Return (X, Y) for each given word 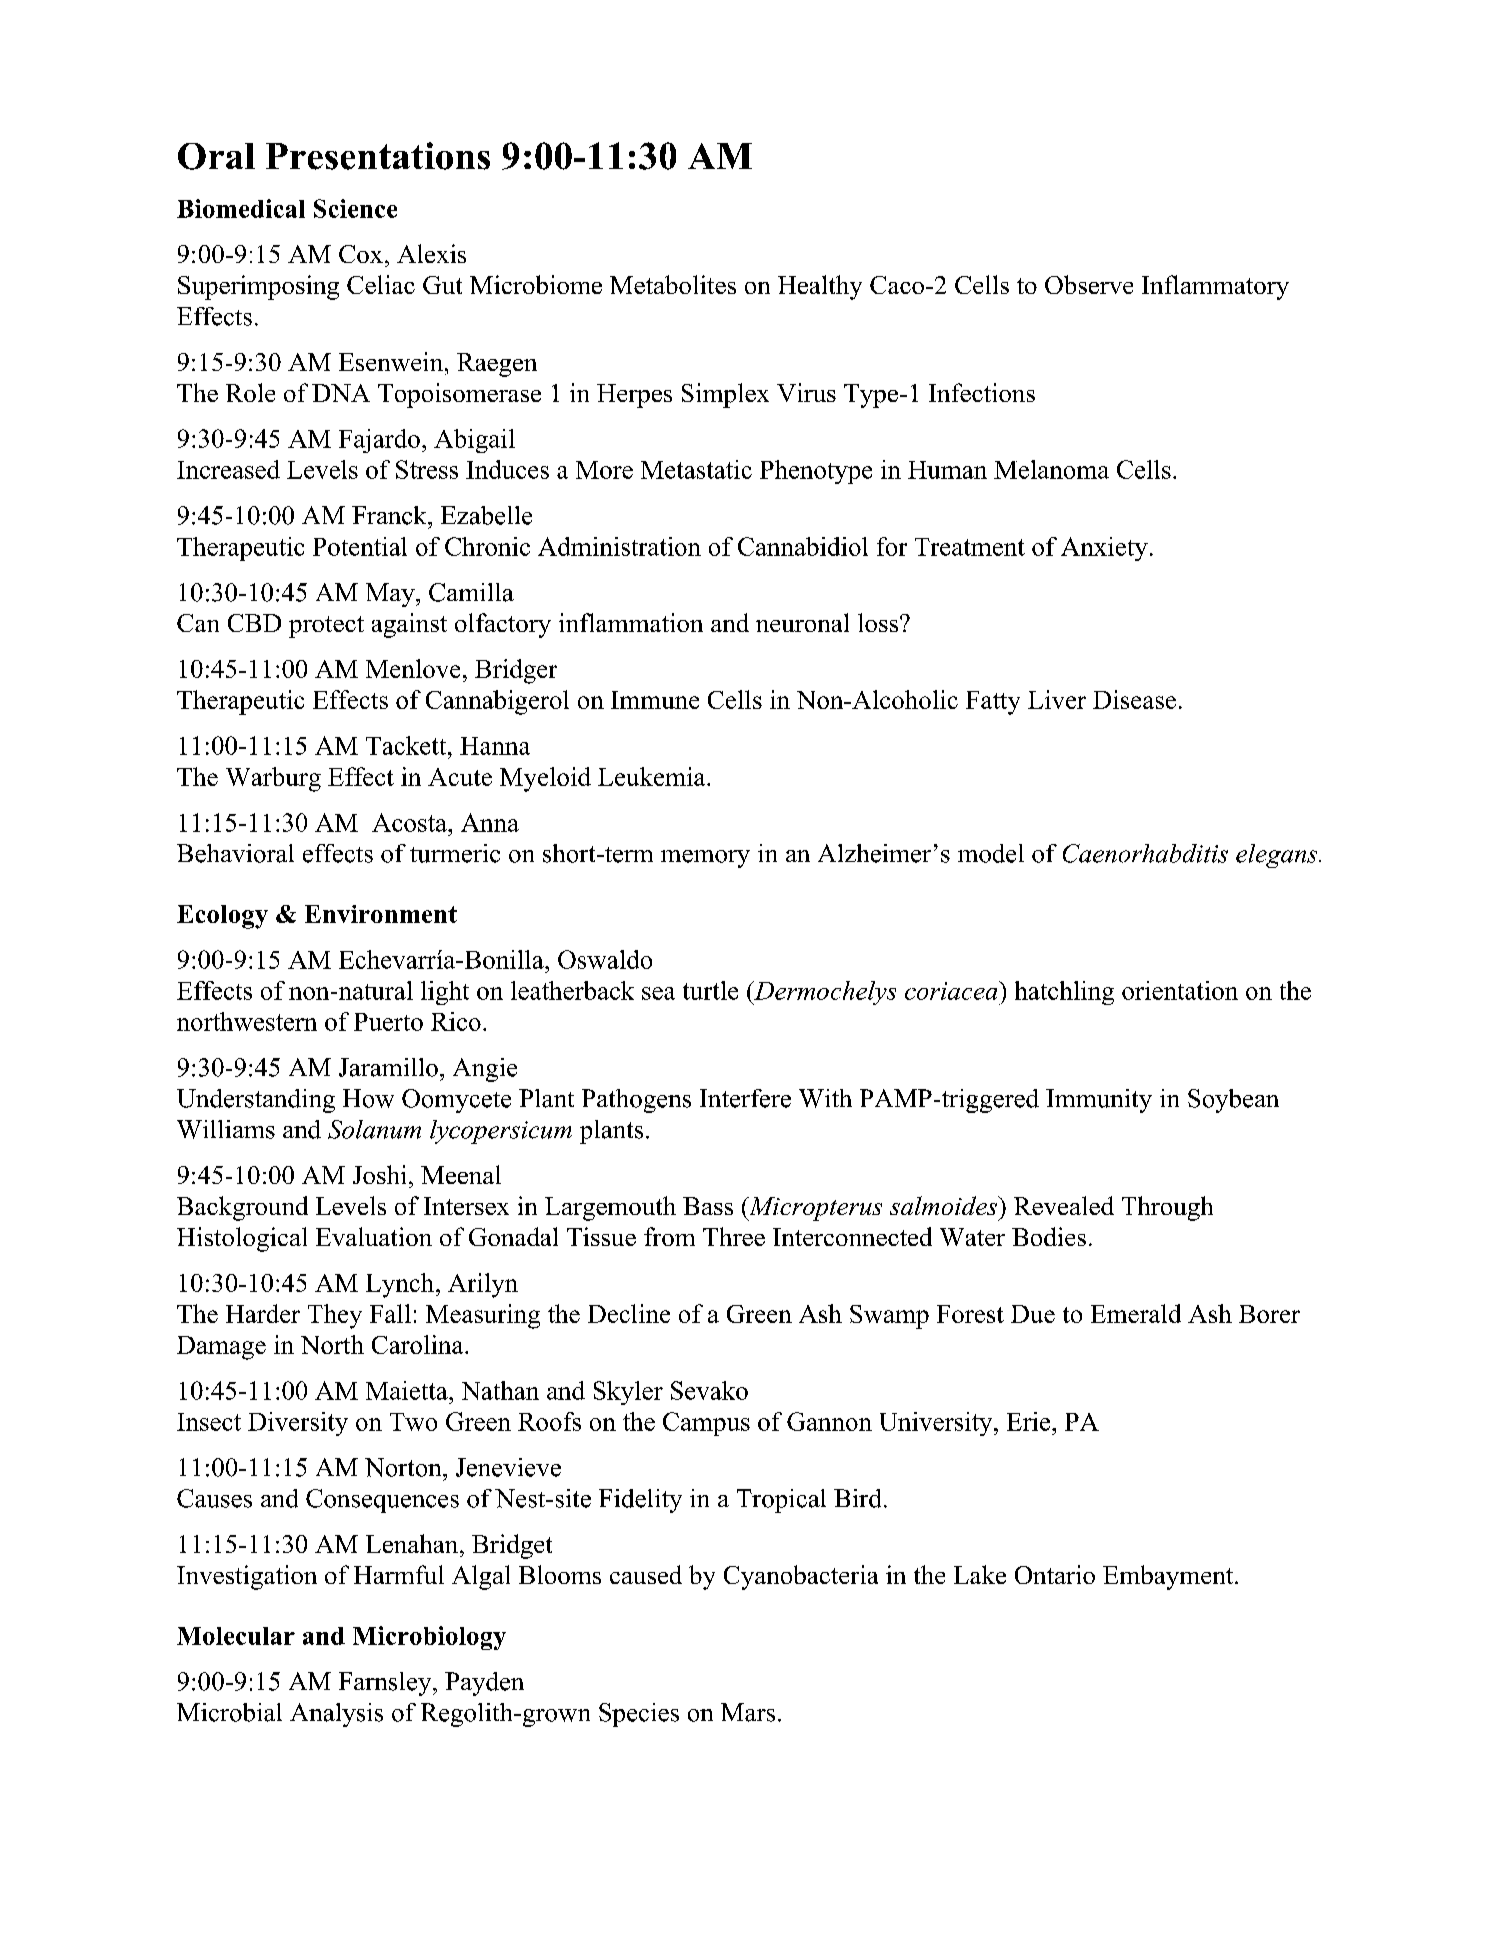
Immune (655, 700)
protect (326, 627)
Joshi (379, 1174)
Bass (708, 1206)
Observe (1089, 284)
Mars (748, 1712)
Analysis (336, 1715)
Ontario (1055, 1574)
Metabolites (673, 284)
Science (355, 208)
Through (1167, 1208)
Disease (1134, 699)
